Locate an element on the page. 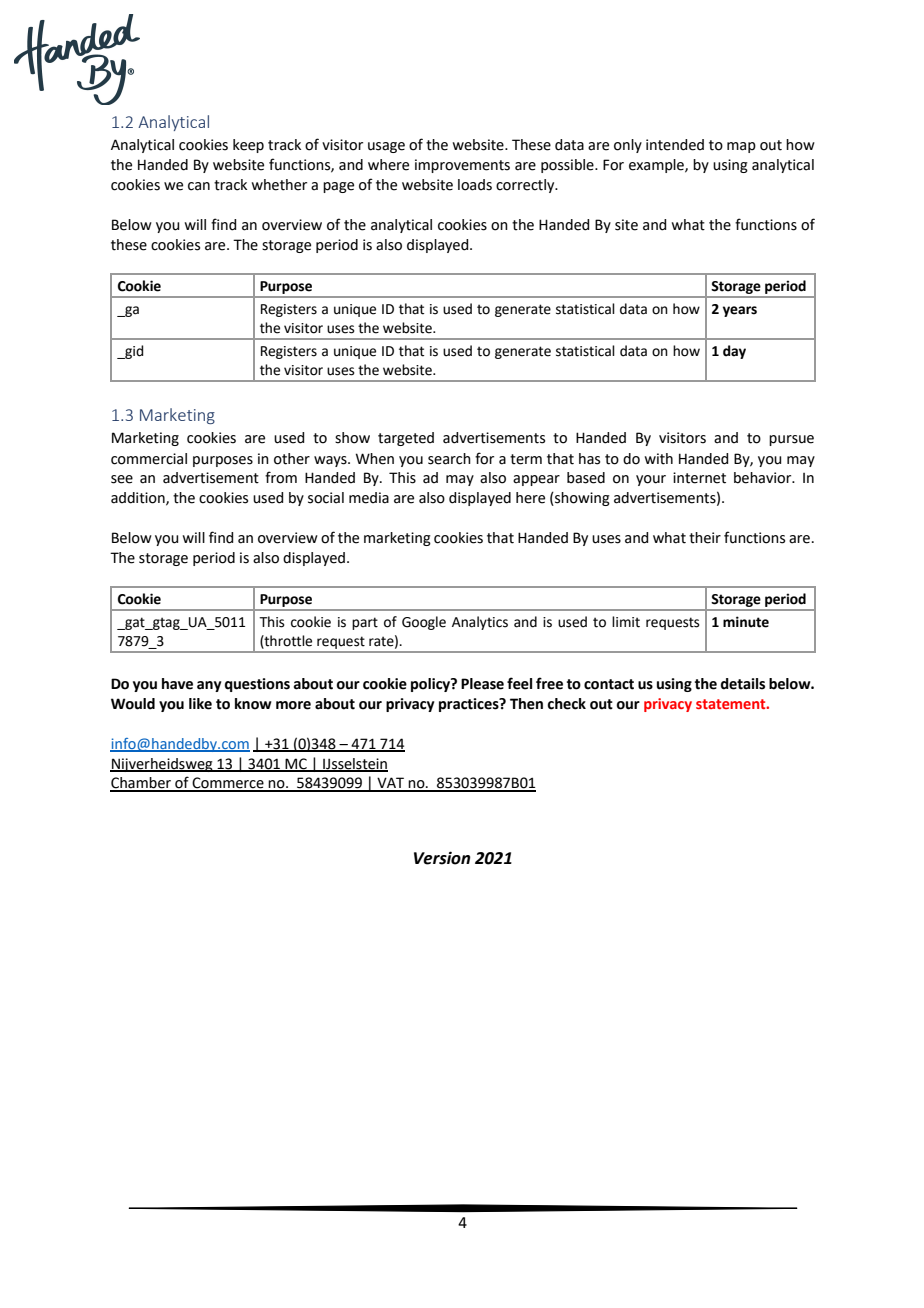  see is located at coordinates (122, 479).
